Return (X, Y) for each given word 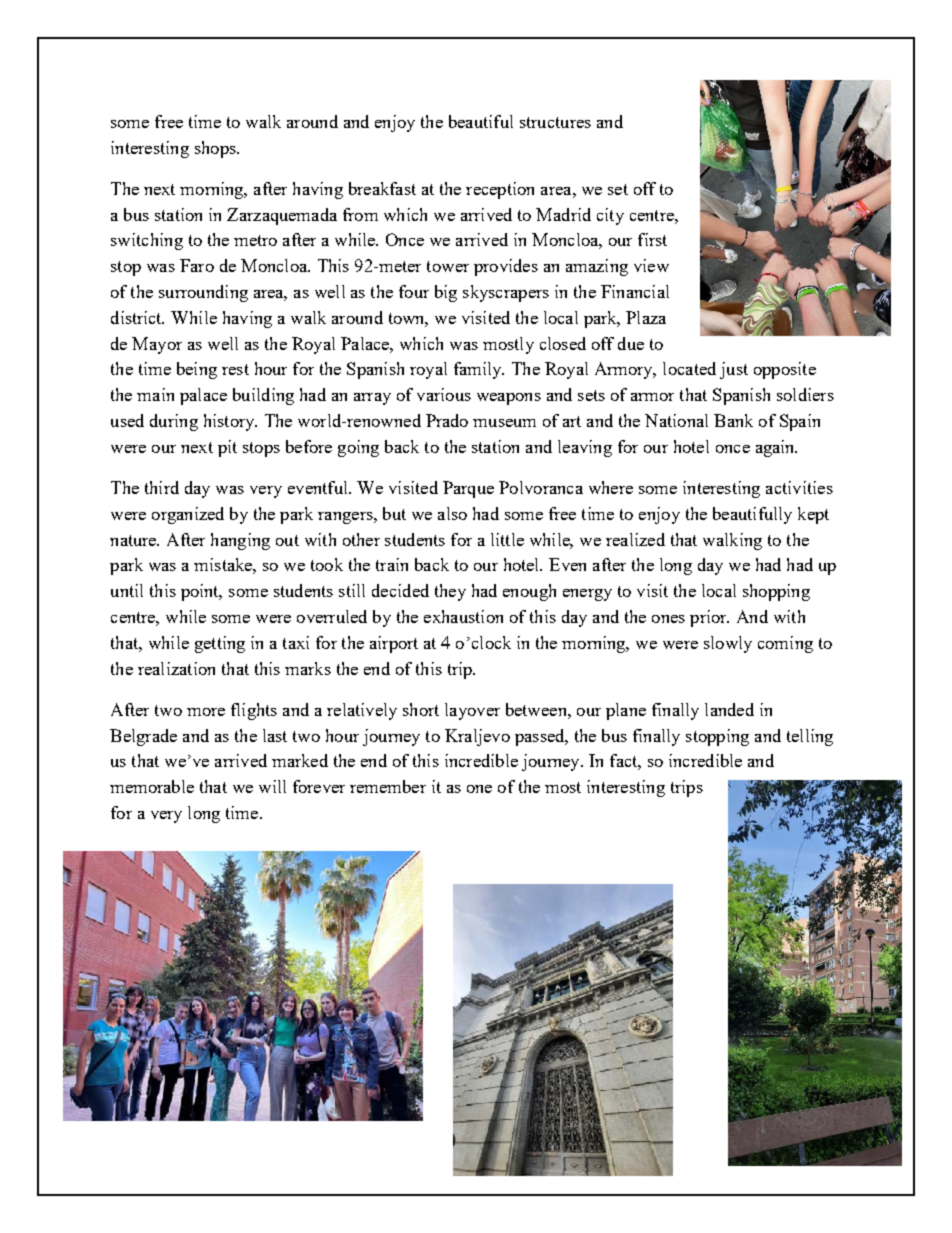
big (446, 293)
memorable (152, 786)
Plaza (646, 317)
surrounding (203, 293)
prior (709, 618)
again (776, 448)
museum (504, 423)
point (201, 592)
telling (810, 737)
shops (216, 149)
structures (555, 122)
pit (227, 448)
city (610, 216)
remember (388, 786)
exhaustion (463, 616)
